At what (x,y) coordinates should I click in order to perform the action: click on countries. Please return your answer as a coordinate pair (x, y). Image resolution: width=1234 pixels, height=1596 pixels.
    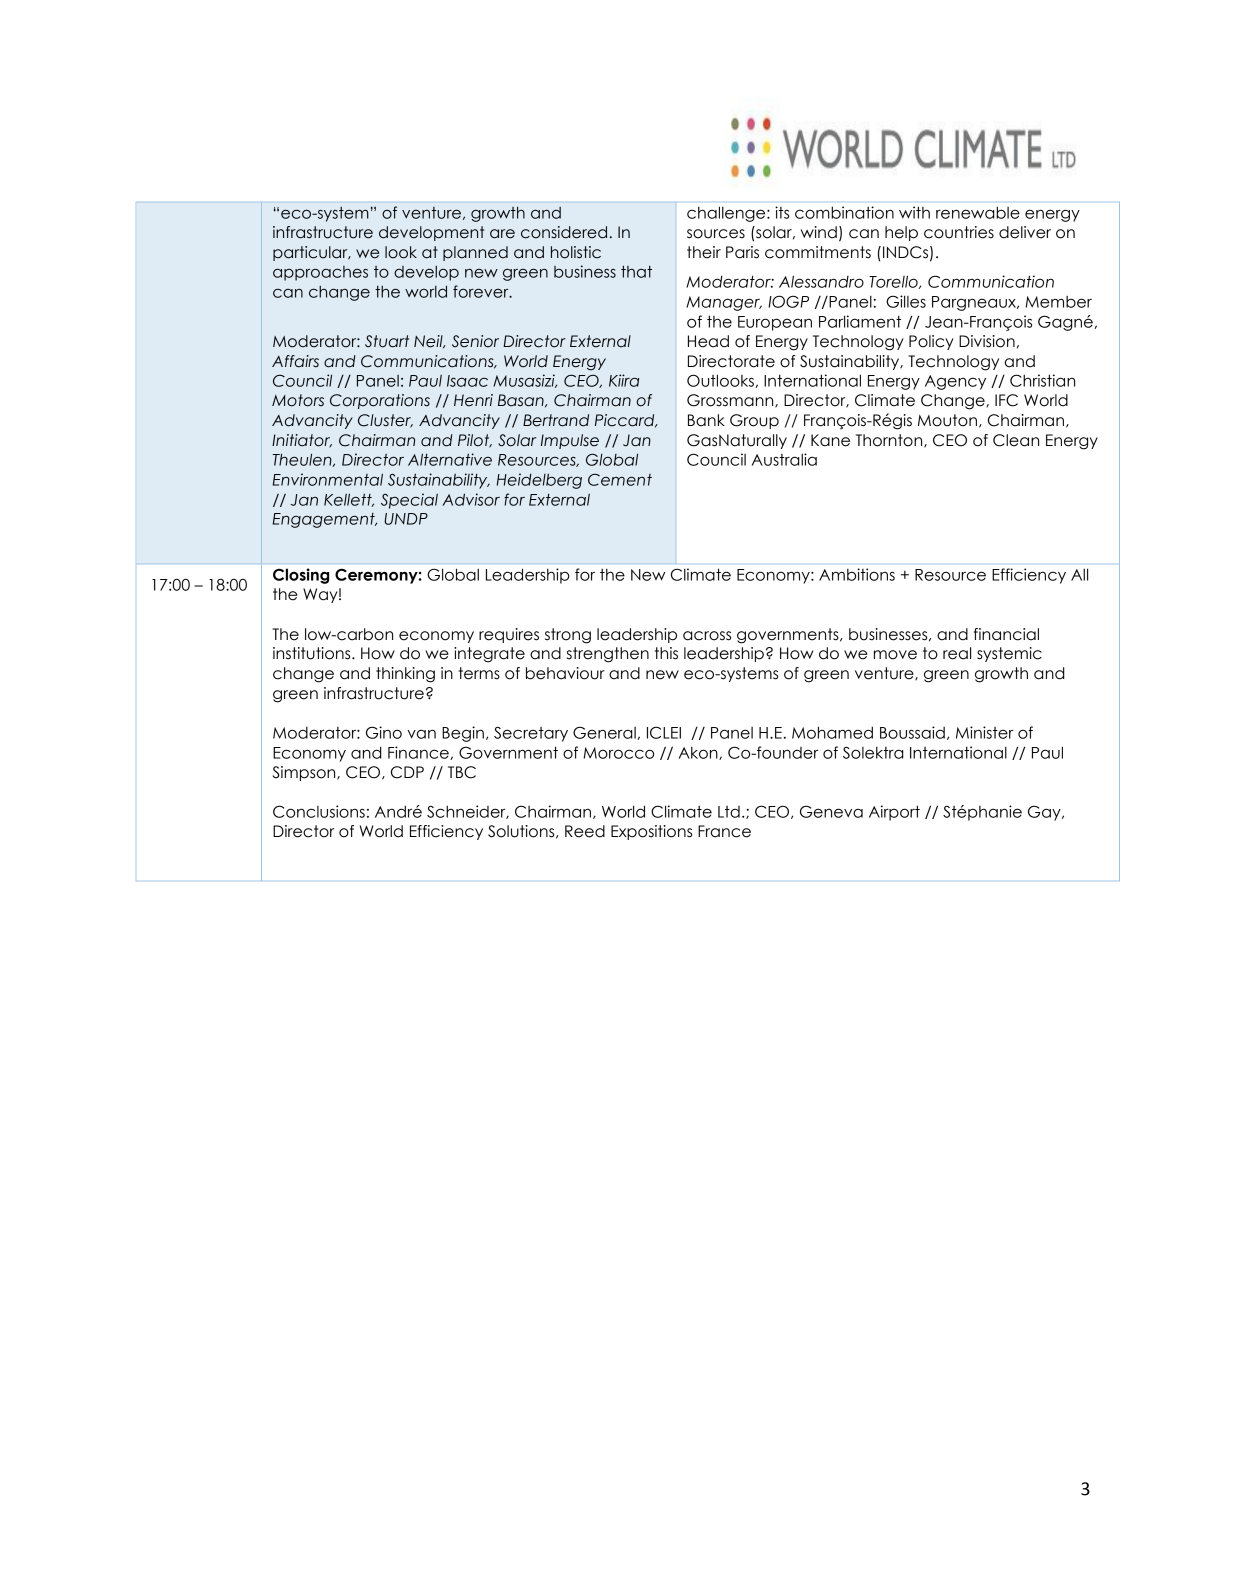
    Looking at the image, I should click on (959, 232).
